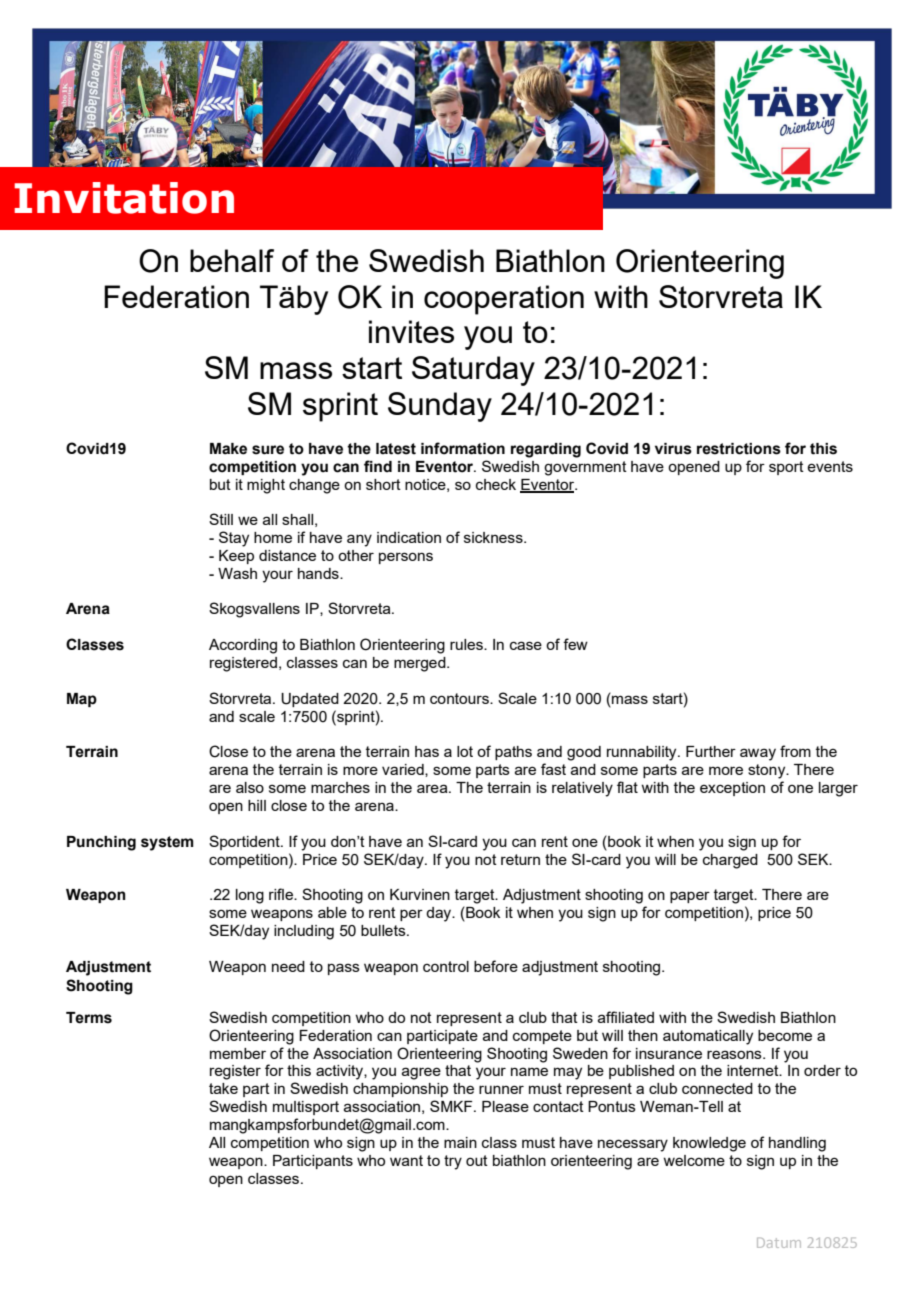 Image resolution: width=924 pixels, height=1308 pixels. Describe the element at coordinates (785, 1035) in the screenshot. I see `become` at that location.
